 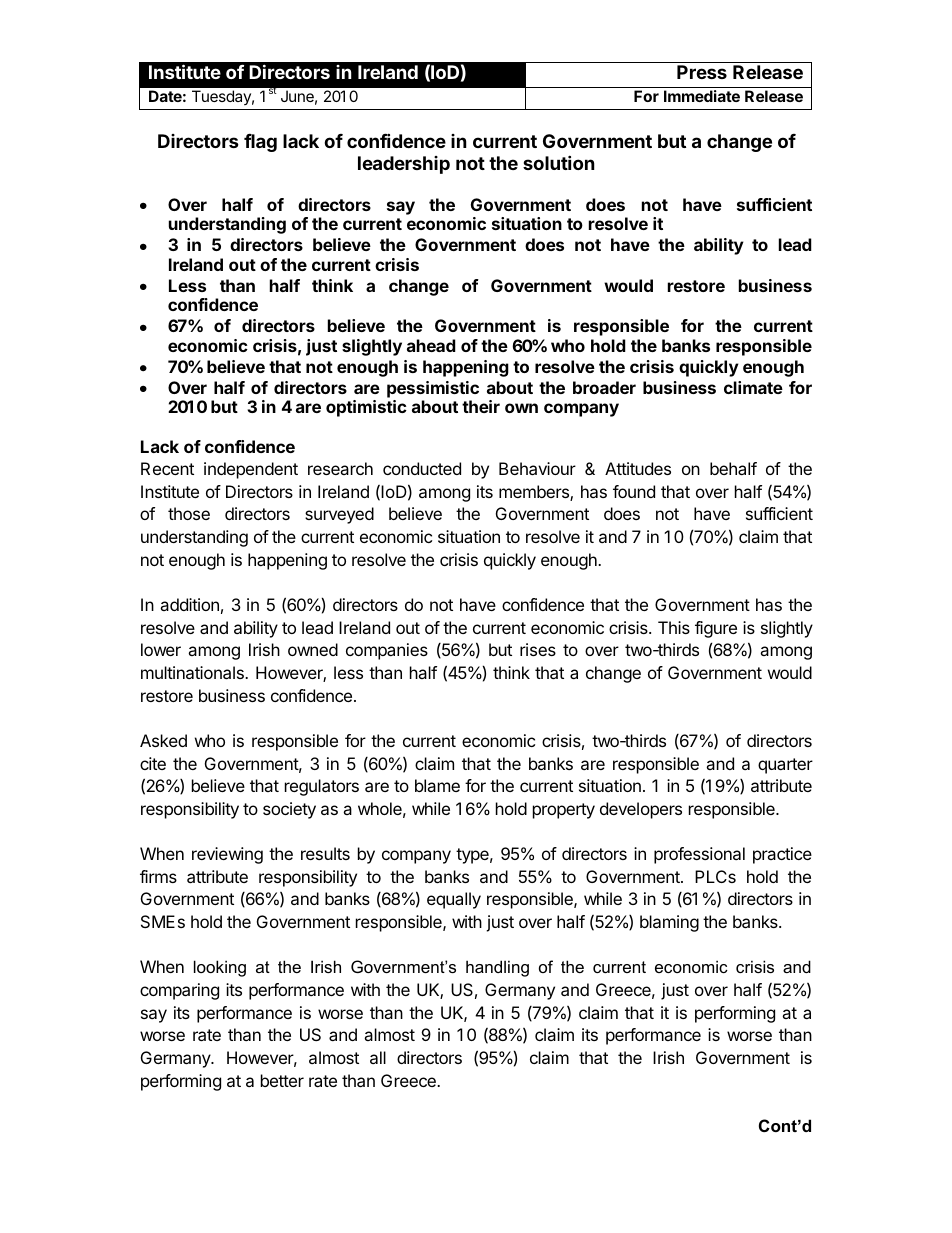 What do you see at coordinates (437, 785) in the image?
I see `blame` at bounding box center [437, 785].
